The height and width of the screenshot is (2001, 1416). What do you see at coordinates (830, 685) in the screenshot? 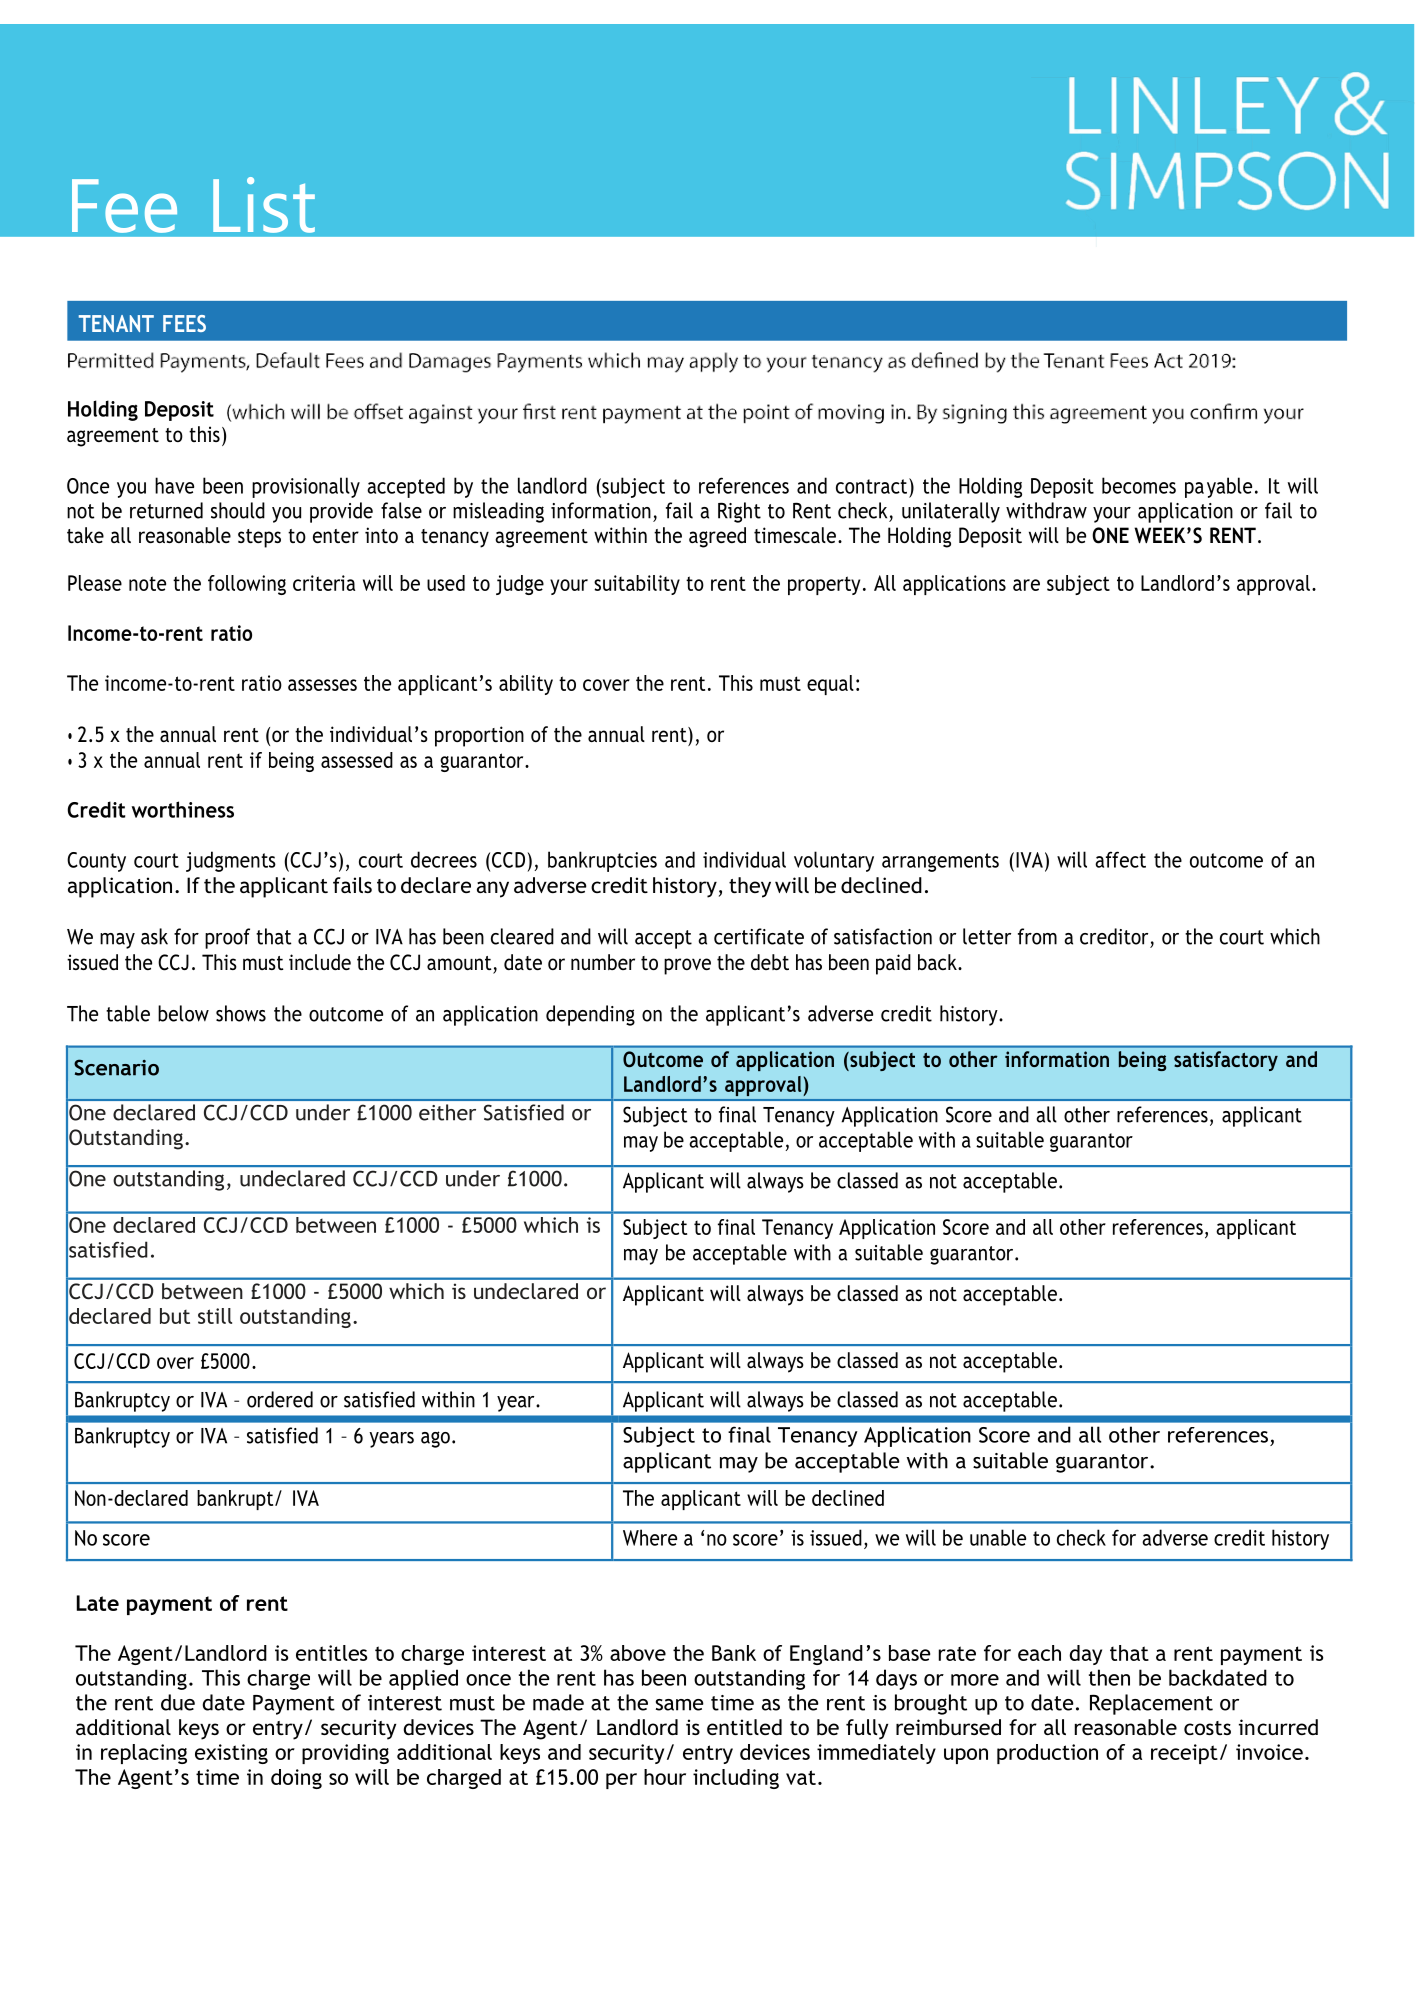
I see `equal` at bounding box center [830, 685].
